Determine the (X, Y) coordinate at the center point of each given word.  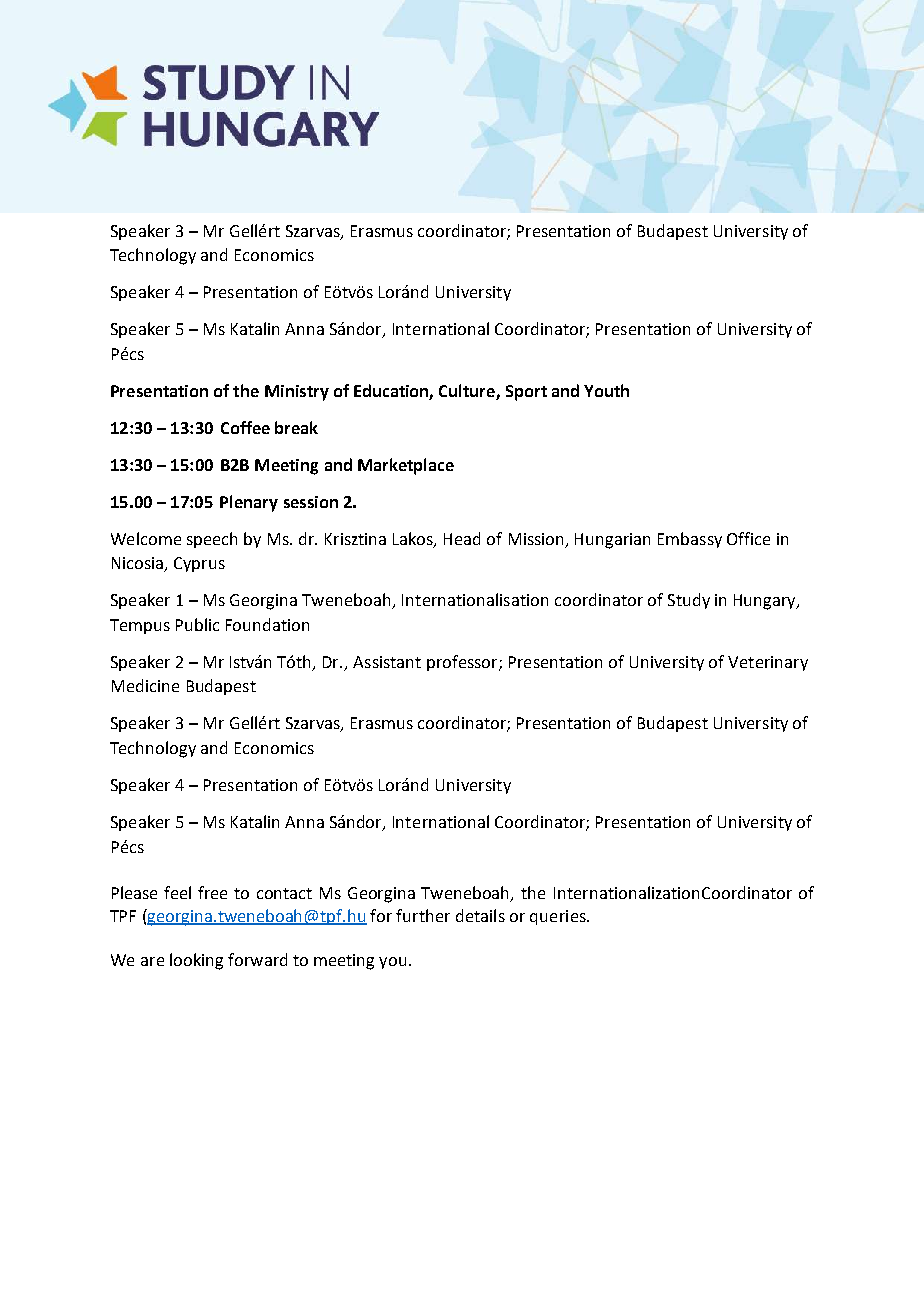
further (423, 915)
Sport (526, 393)
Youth (606, 390)
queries (559, 917)
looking (196, 961)
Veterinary (768, 663)
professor (463, 663)
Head (462, 538)
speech (212, 540)
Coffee (245, 427)
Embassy (690, 540)
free (212, 892)
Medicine (145, 685)
